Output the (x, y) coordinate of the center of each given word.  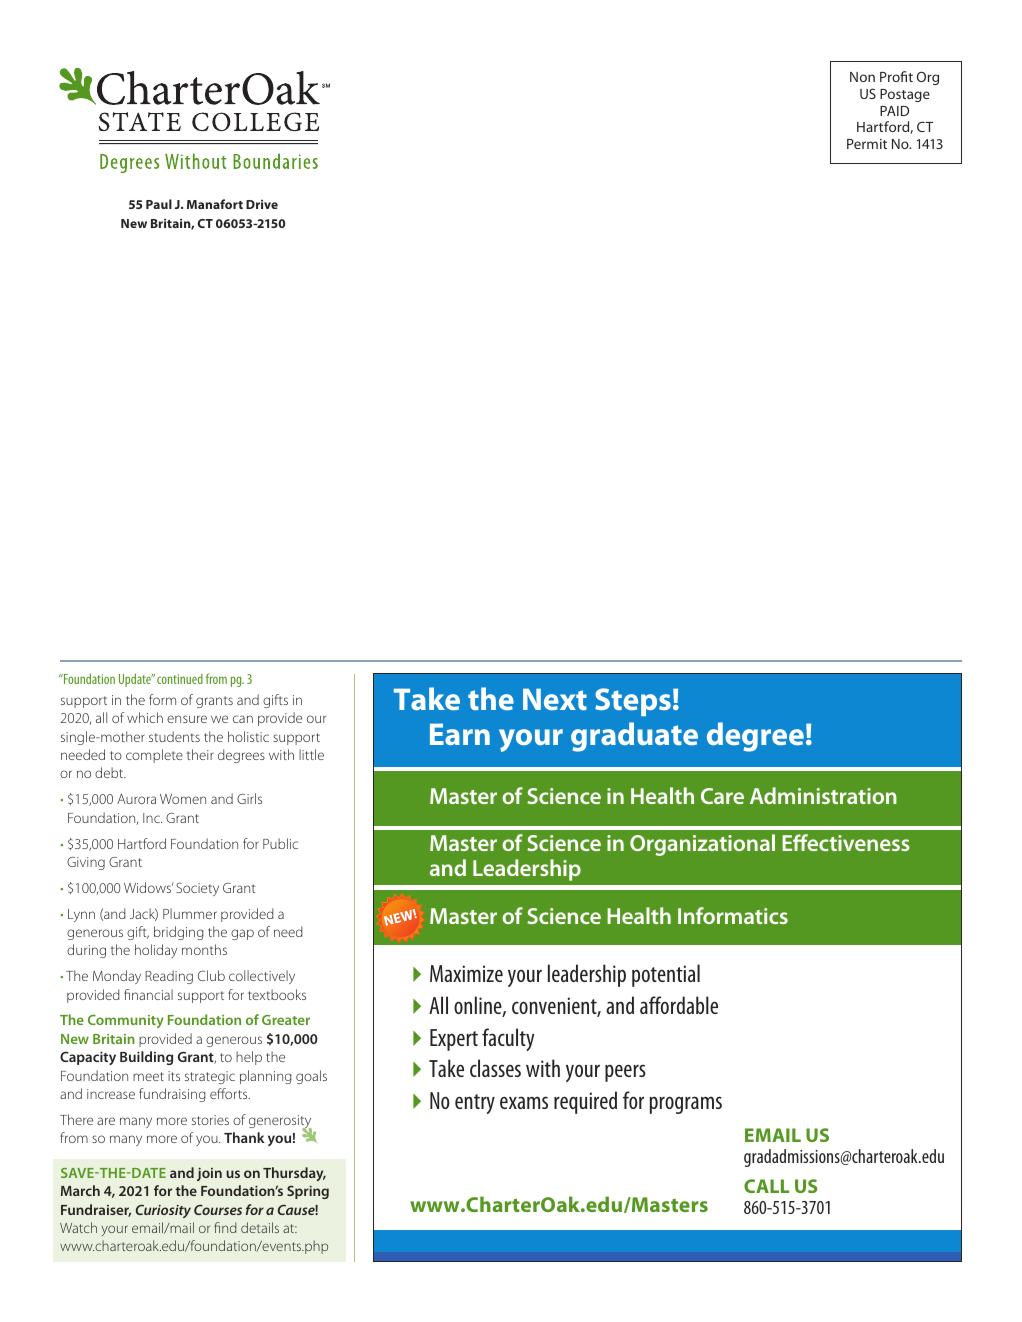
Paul (159, 204)
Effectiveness (846, 842)
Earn (460, 734)
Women (183, 799)
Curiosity (163, 1211)
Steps (633, 702)
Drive (262, 204)
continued (180, 679)
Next (555, 699)
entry (475, 1104)
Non (862, 77)
